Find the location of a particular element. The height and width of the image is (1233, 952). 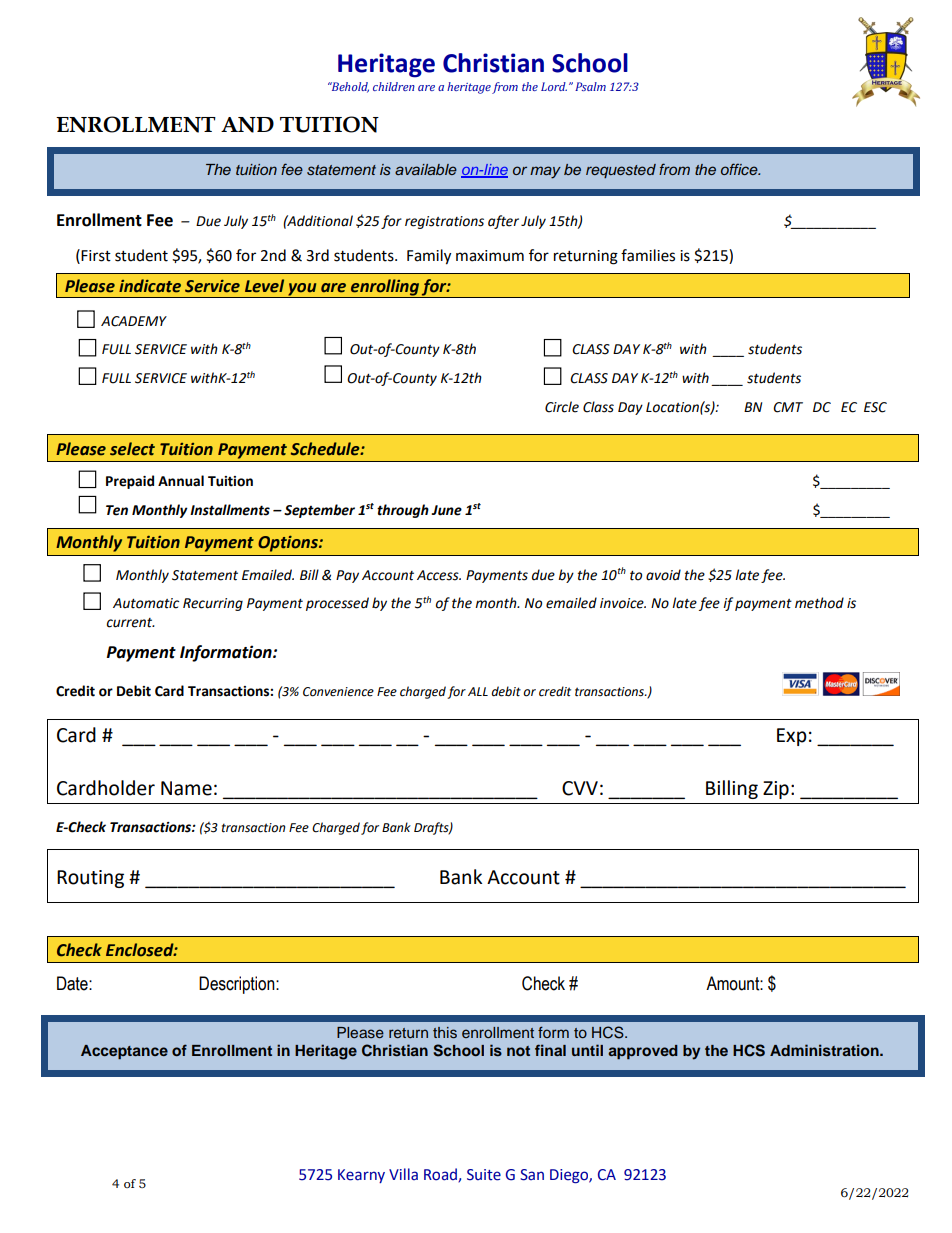

Acceptance is located at coordinates (124, 1052).
